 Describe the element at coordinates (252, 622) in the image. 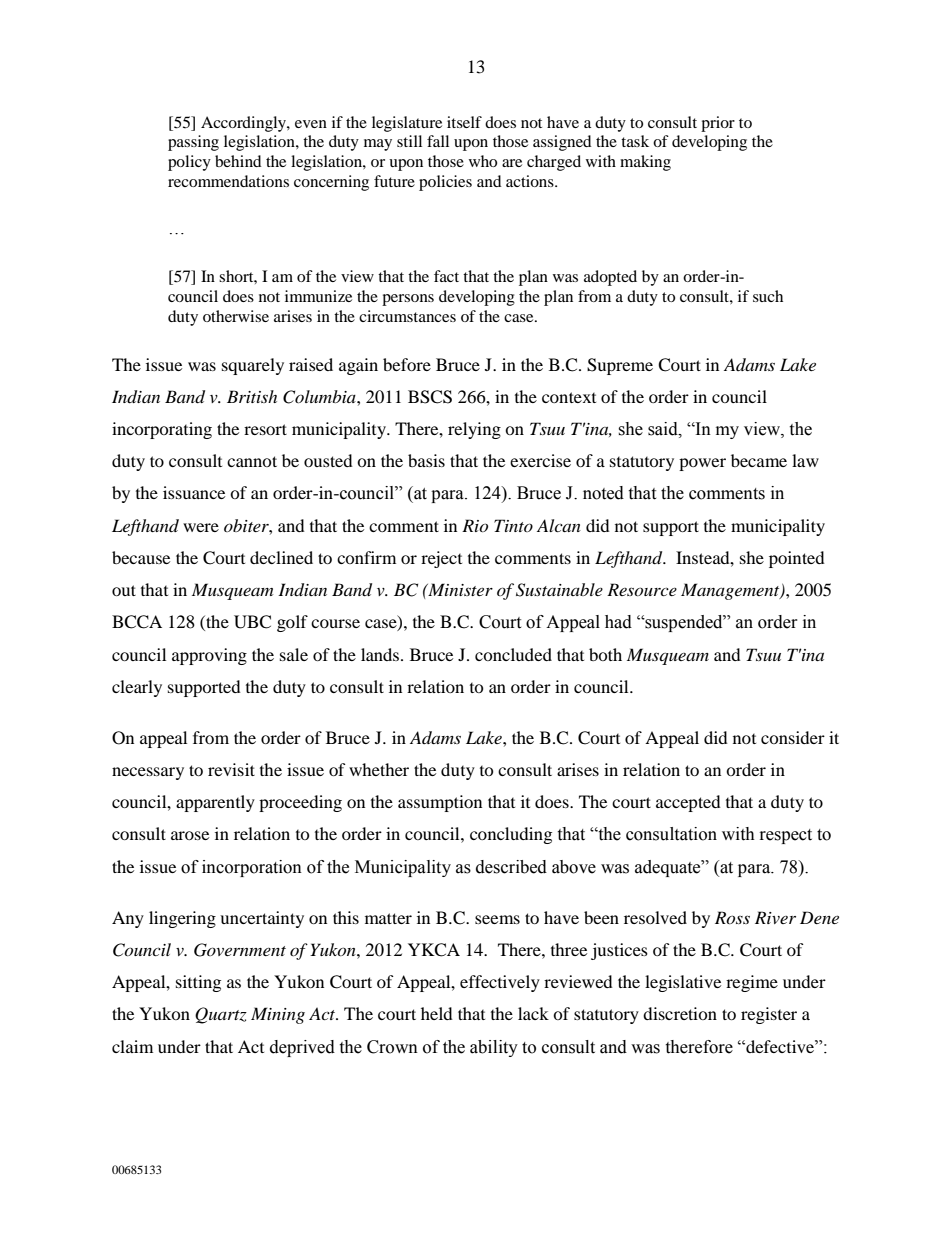

I see `UBC` at that location.
